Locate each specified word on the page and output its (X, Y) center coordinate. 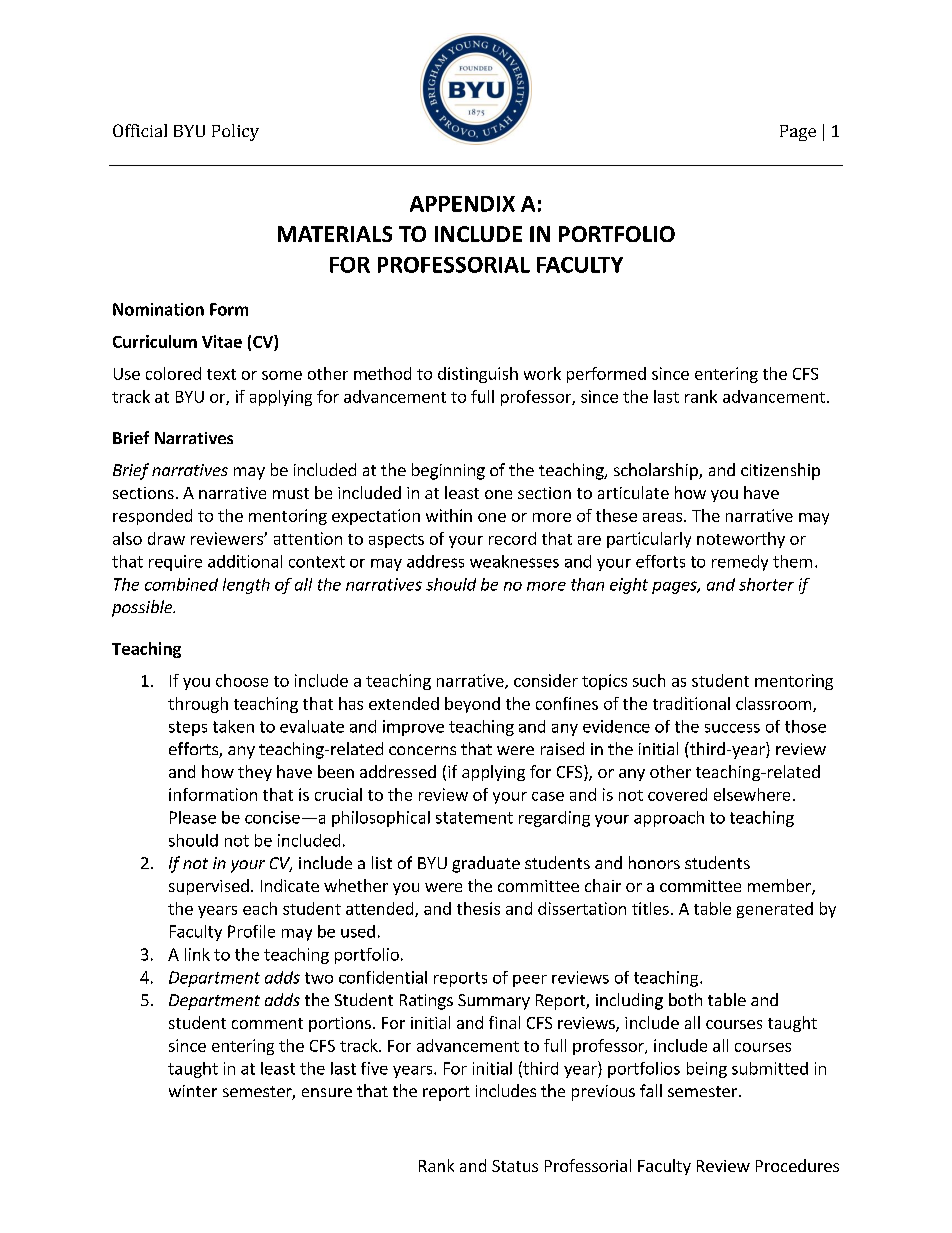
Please (193, 817)
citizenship (780, 471)
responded (152, 517)
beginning (448, 471)
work (542, 373)
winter (193, 1091)
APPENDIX (462, 204)
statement (474, 818)
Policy (235, 132)
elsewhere (752, 794)
